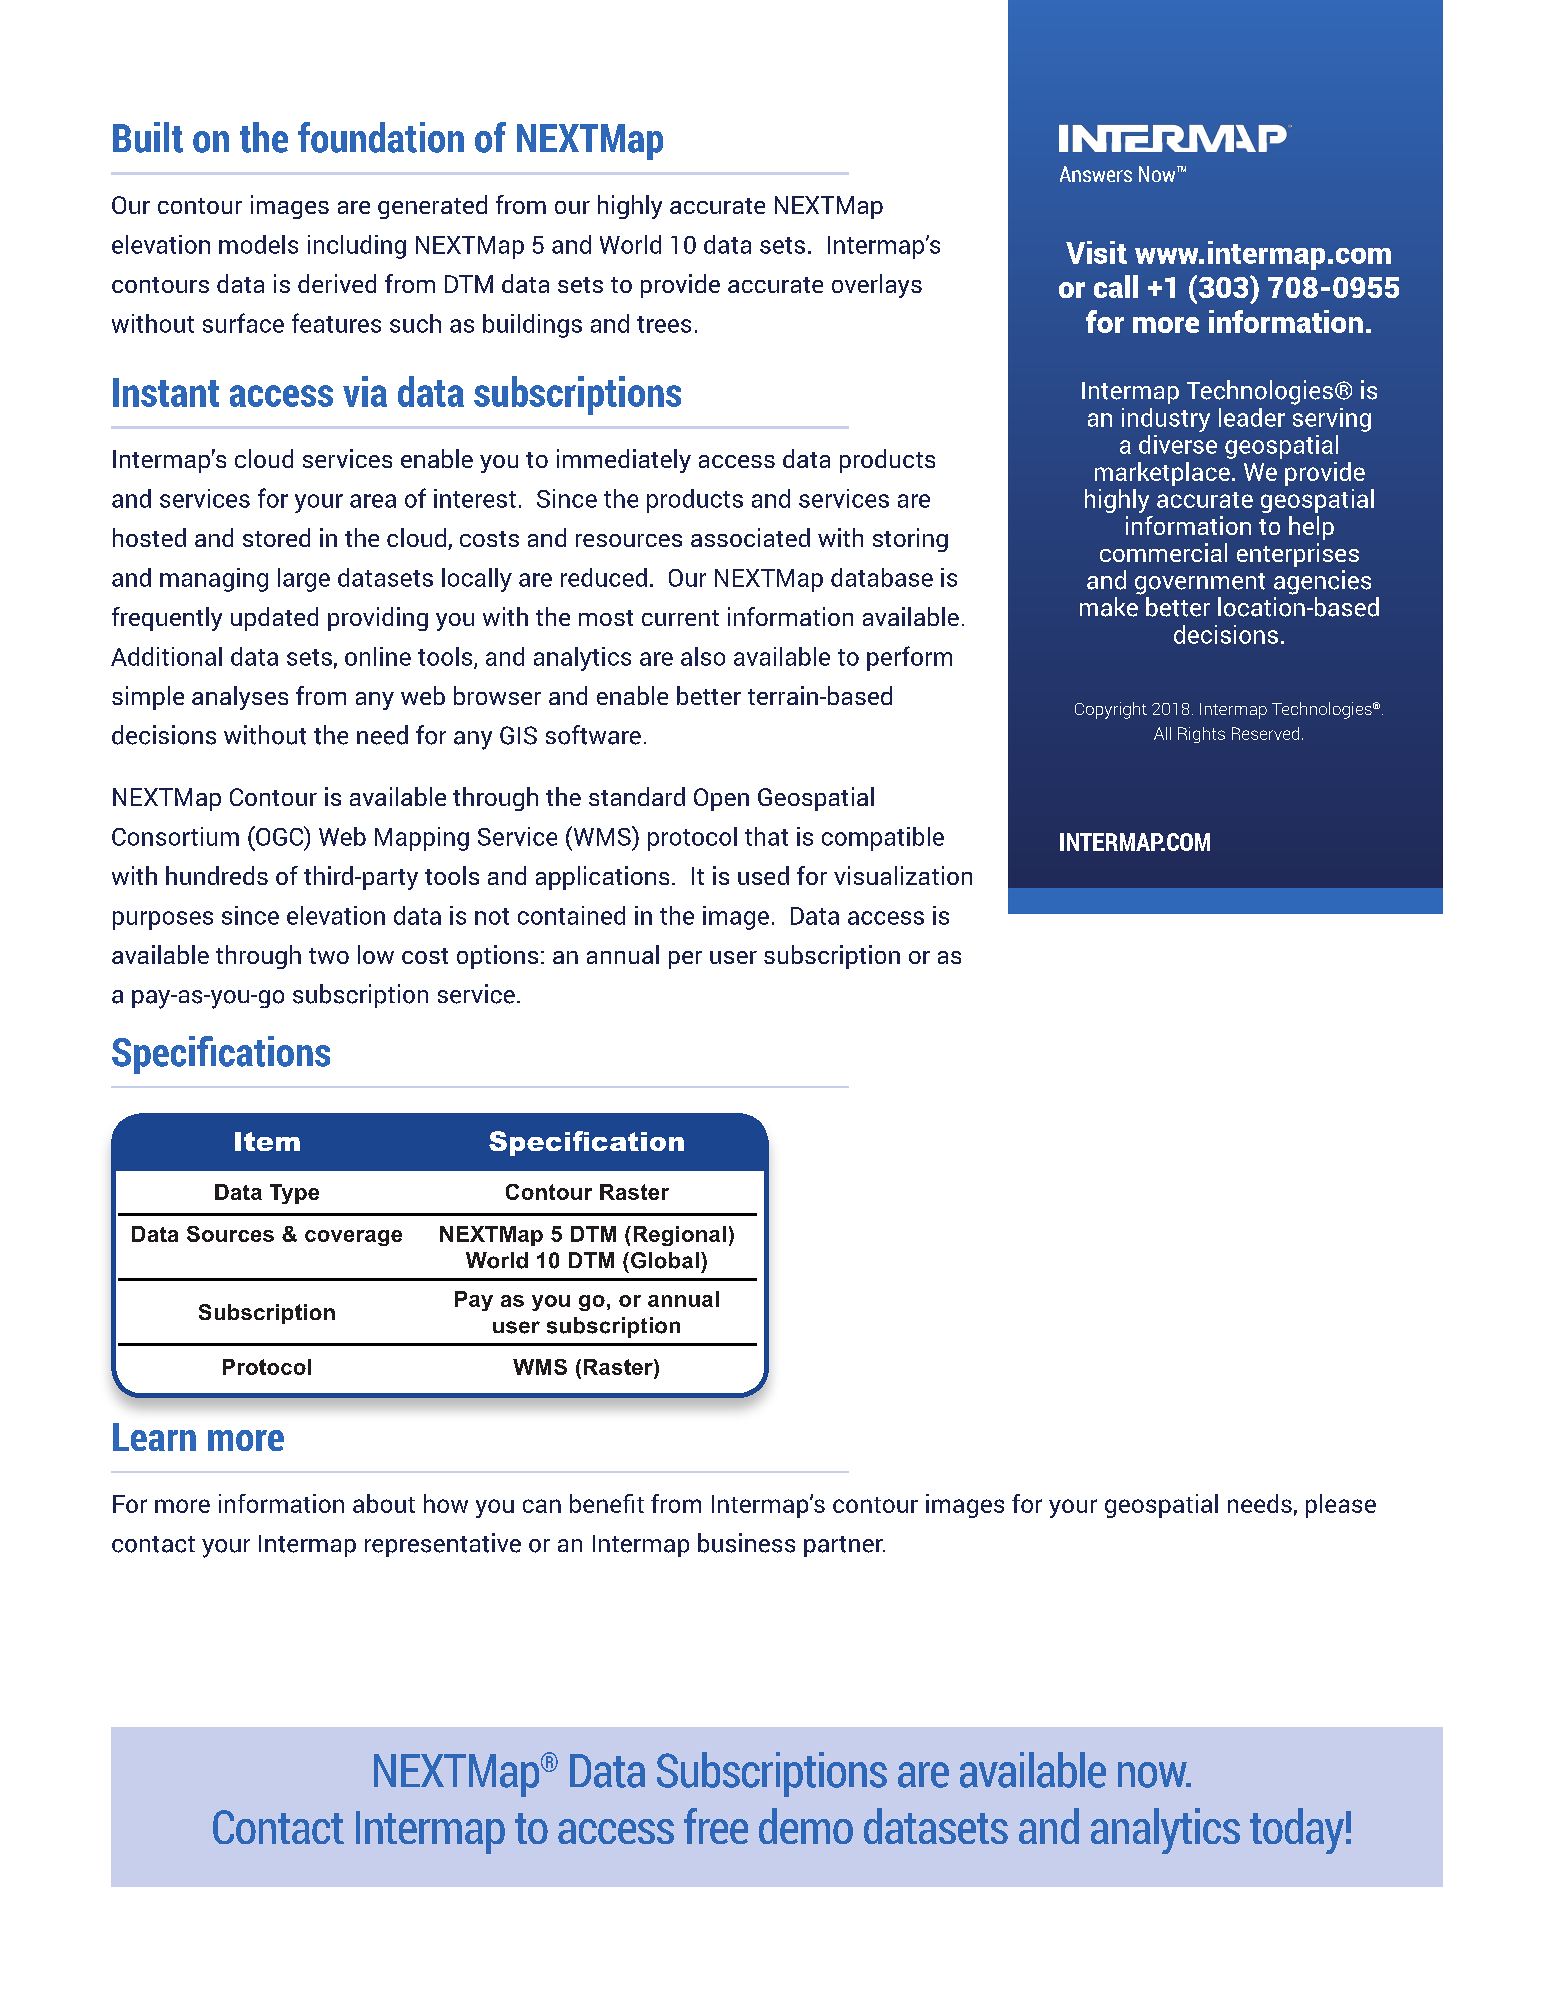 This screenshot has height=1998, width=1554. Describe the element at coordinates (763, 875) in the screenshot. I see `used` at that location.
